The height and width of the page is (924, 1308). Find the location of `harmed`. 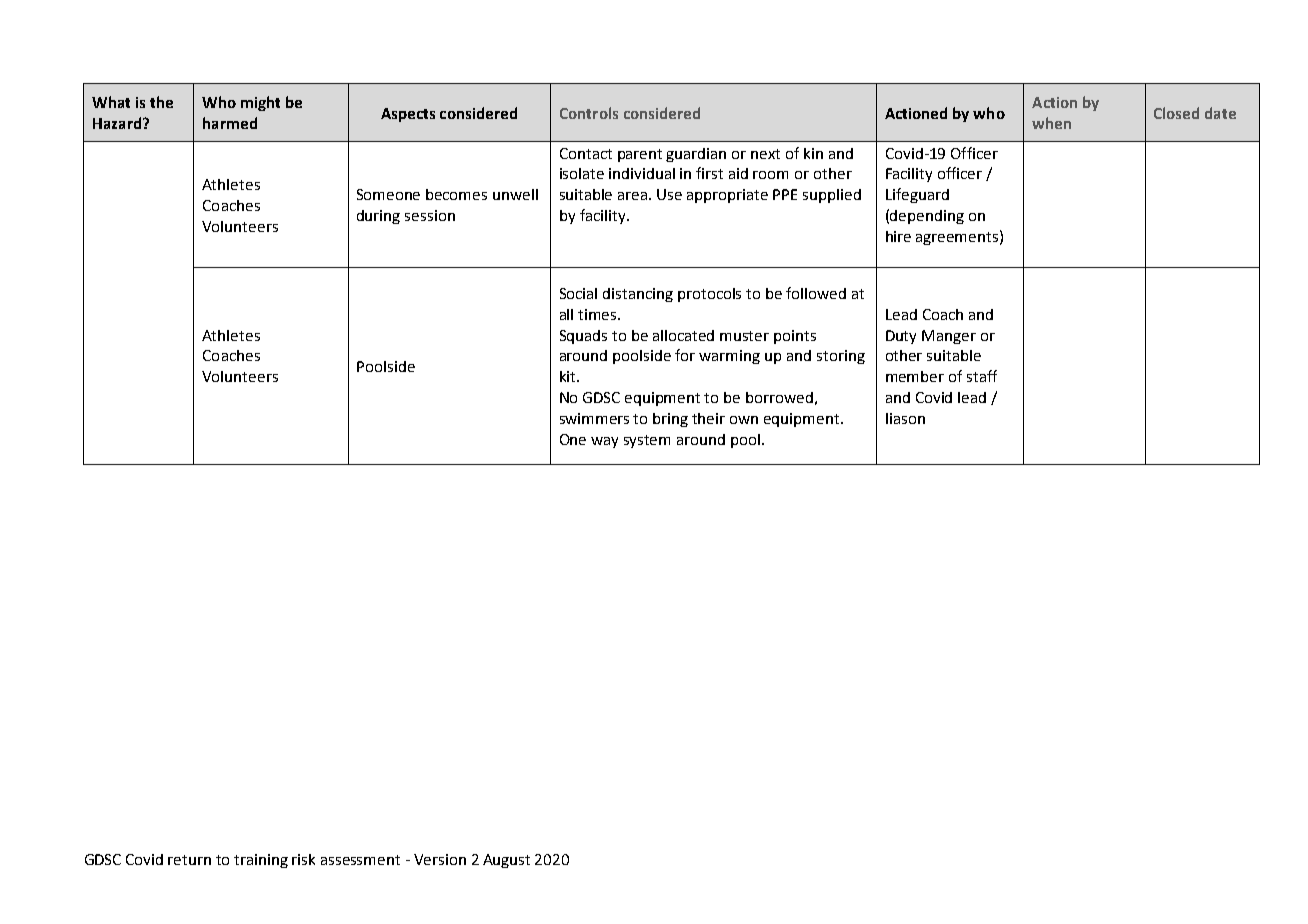

harmed is located at coordinates (230, 123).
